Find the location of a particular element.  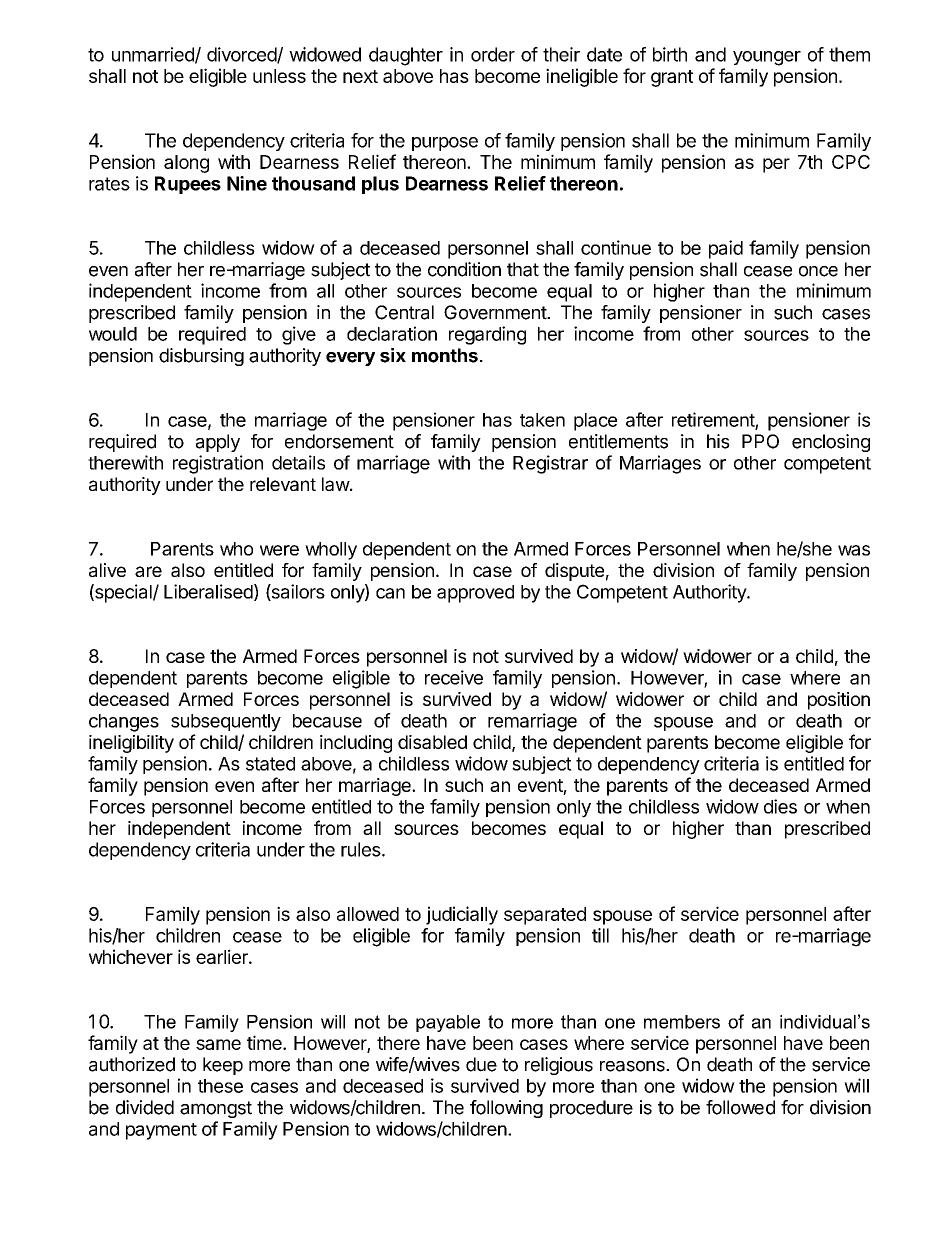

younger is located at coordinates (767, 58).
